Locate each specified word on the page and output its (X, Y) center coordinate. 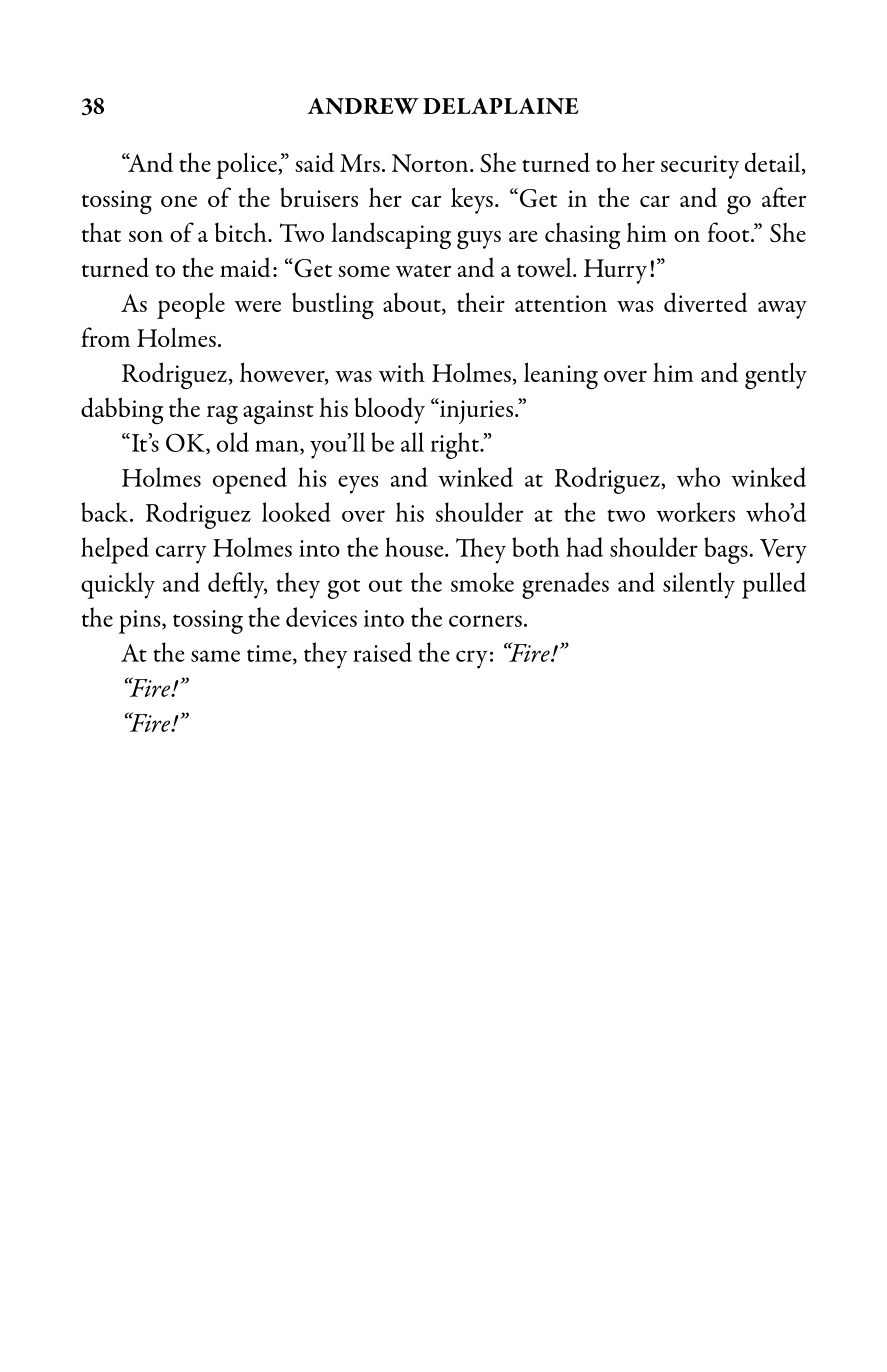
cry (471, 659)
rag (222, 414)
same (215, 656)
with (402, 372)
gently (776, 376)
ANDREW (363, 106)
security (700, 167)
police (247, 166)
